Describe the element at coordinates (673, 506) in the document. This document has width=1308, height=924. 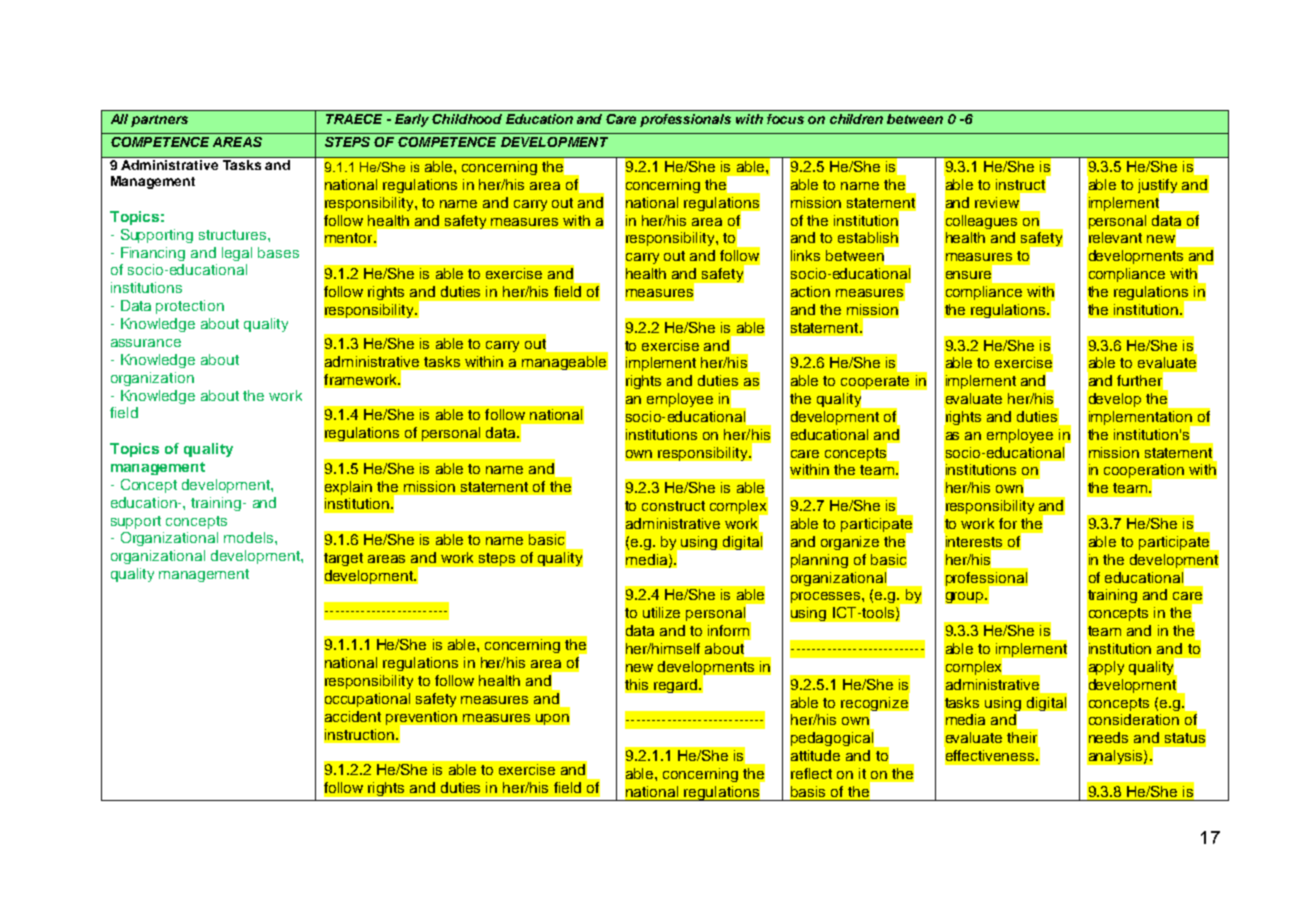
I see `construct` at that location.
